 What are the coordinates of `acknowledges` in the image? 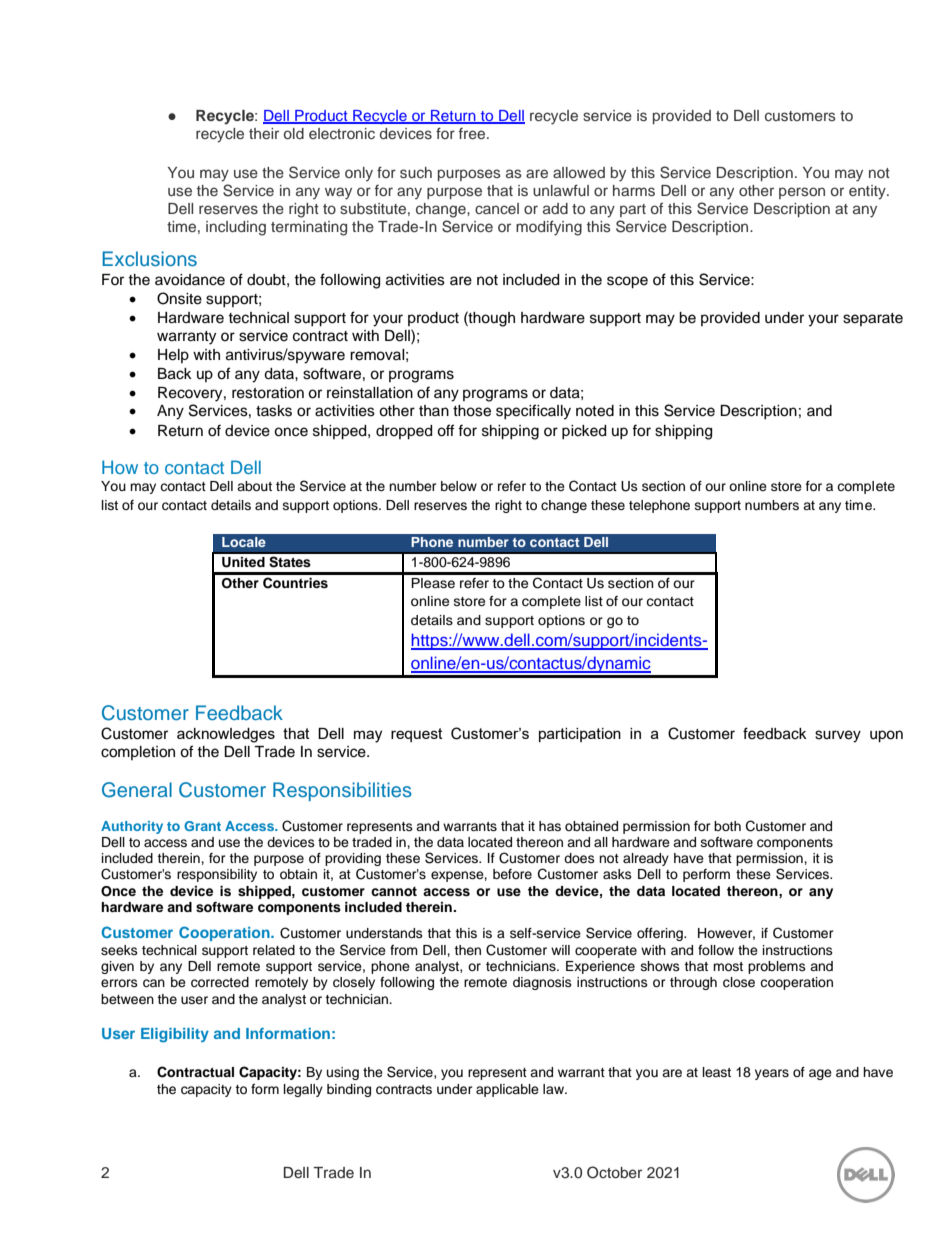 It's located at (226, 735).
